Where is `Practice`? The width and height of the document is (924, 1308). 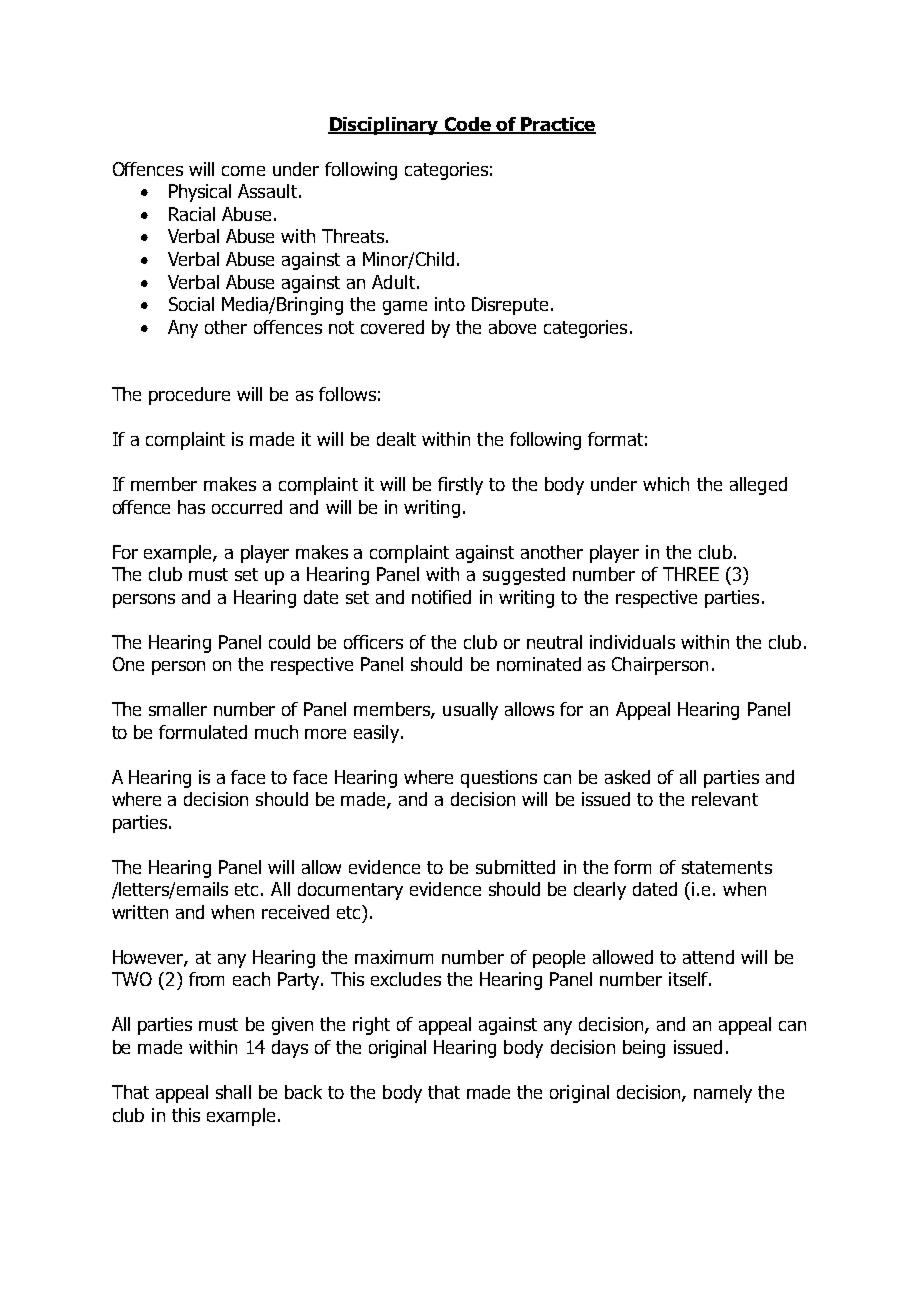 Practice is located at coordinates (557, 125).
